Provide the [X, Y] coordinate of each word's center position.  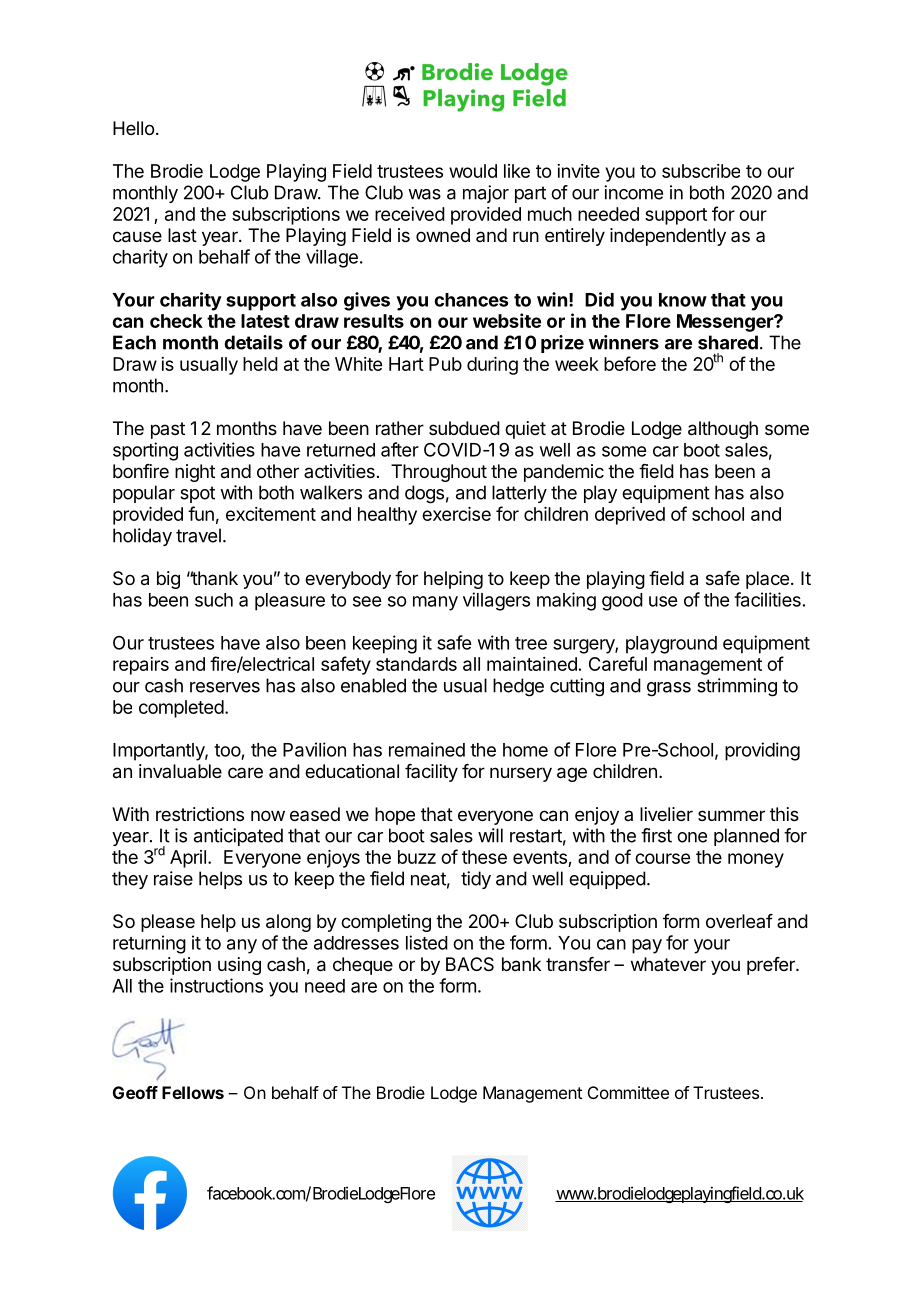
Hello [133, 128]
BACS [470, 964]
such [214, 600]
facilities [767, 599]
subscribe [701, 171]
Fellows [193, 1092]
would [473, 171]
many [435, 603]
